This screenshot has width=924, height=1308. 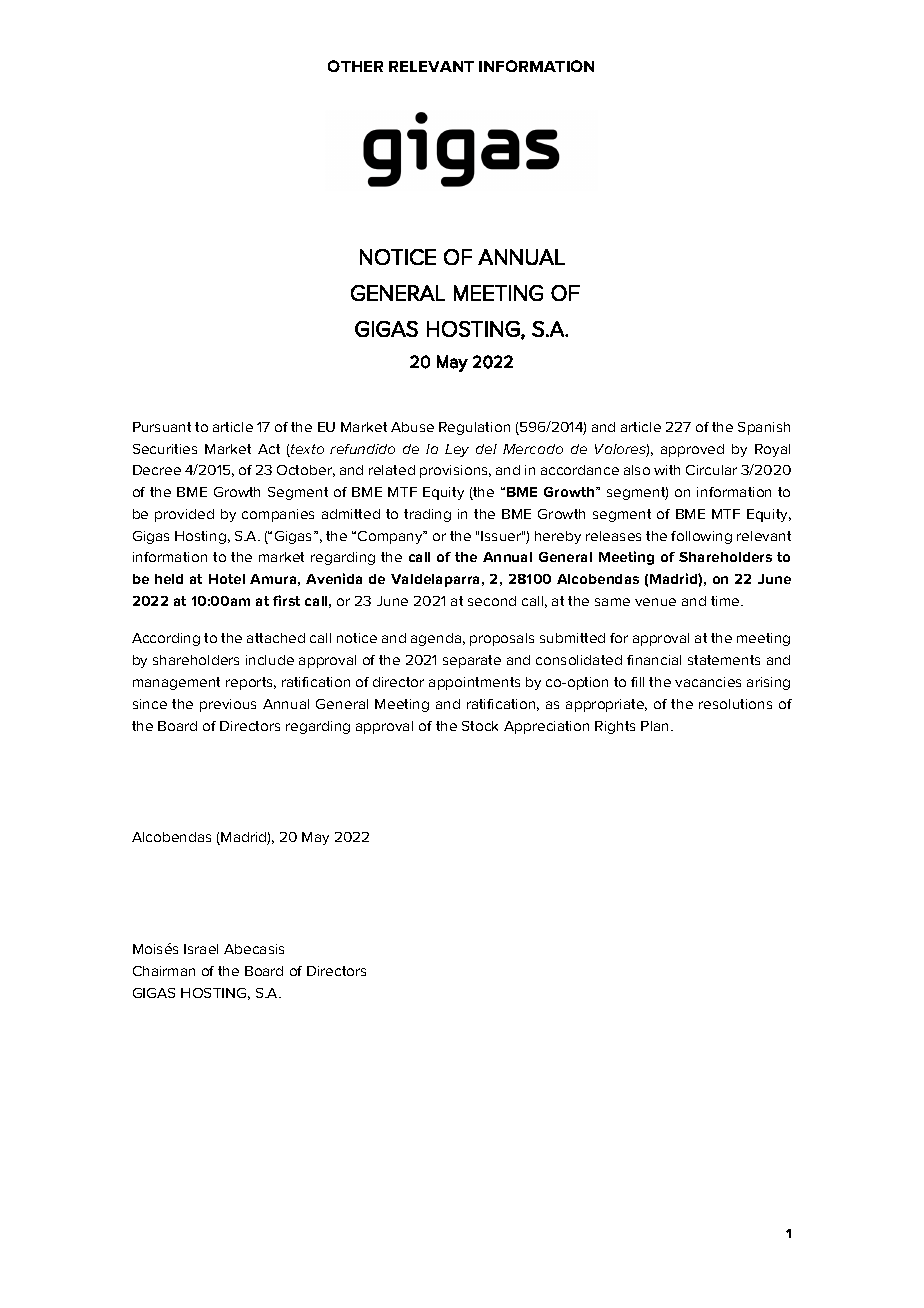 I want to click on OTHER, so click(x=355, y=66).
